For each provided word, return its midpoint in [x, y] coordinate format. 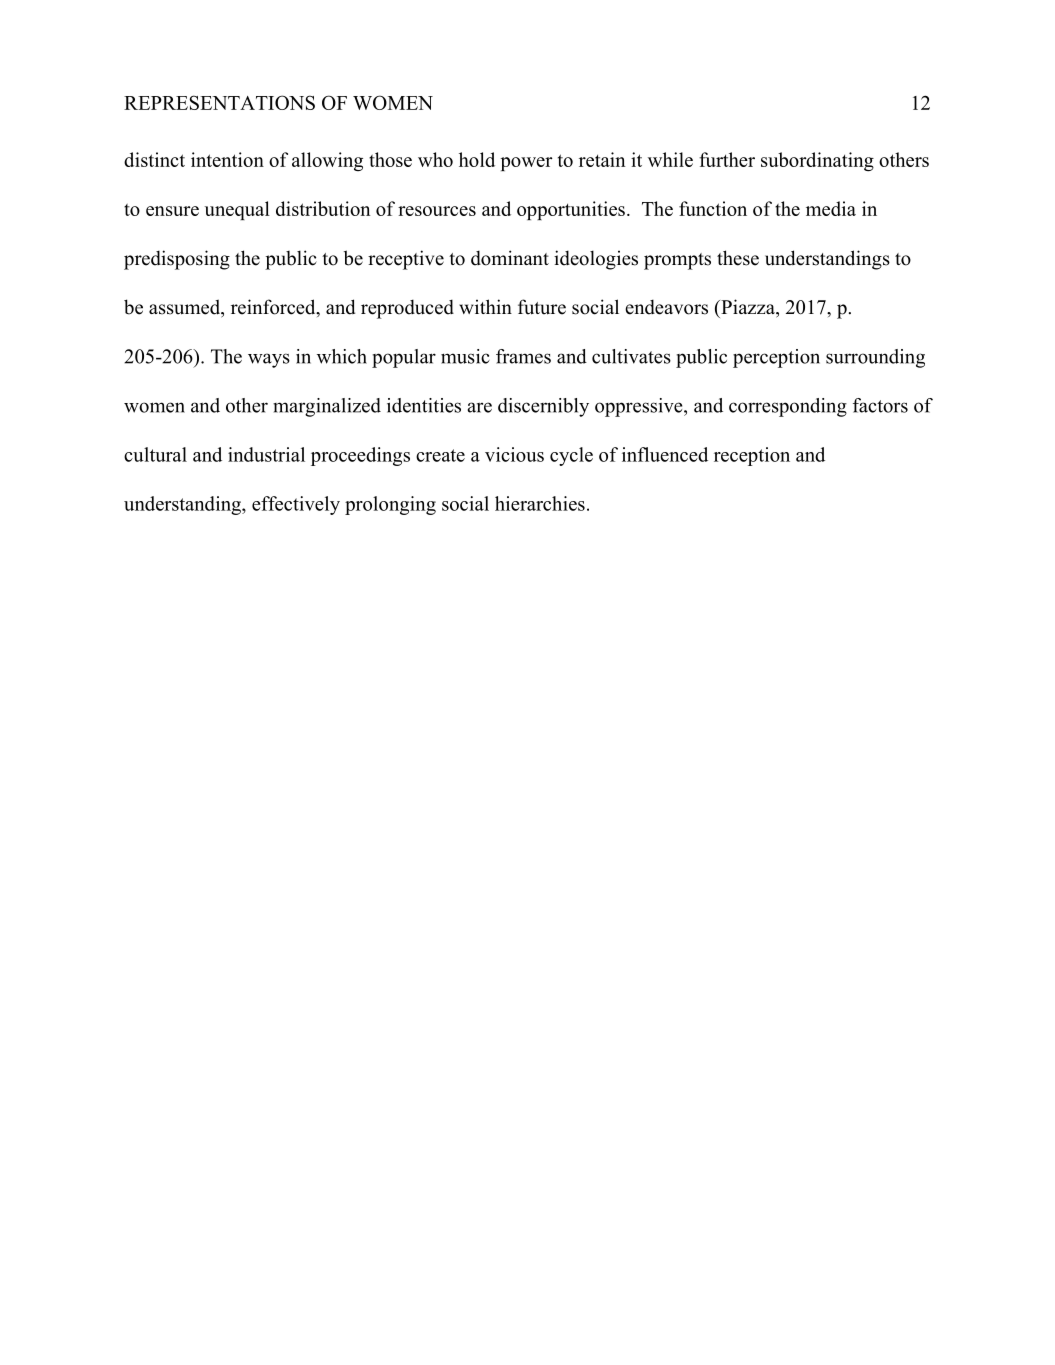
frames [523, 356]
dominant [510, 258]
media [831, 208]
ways [269, 360]
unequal [237, 210]
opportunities [571, 210]
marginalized [327, 407]
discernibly [543, 407]
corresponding [788, 407]
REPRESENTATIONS [219, 102]
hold [477, 159]
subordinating [817, 162]
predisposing [177, 260]
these [738, 258]
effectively [296, 505]
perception [776, 358]
